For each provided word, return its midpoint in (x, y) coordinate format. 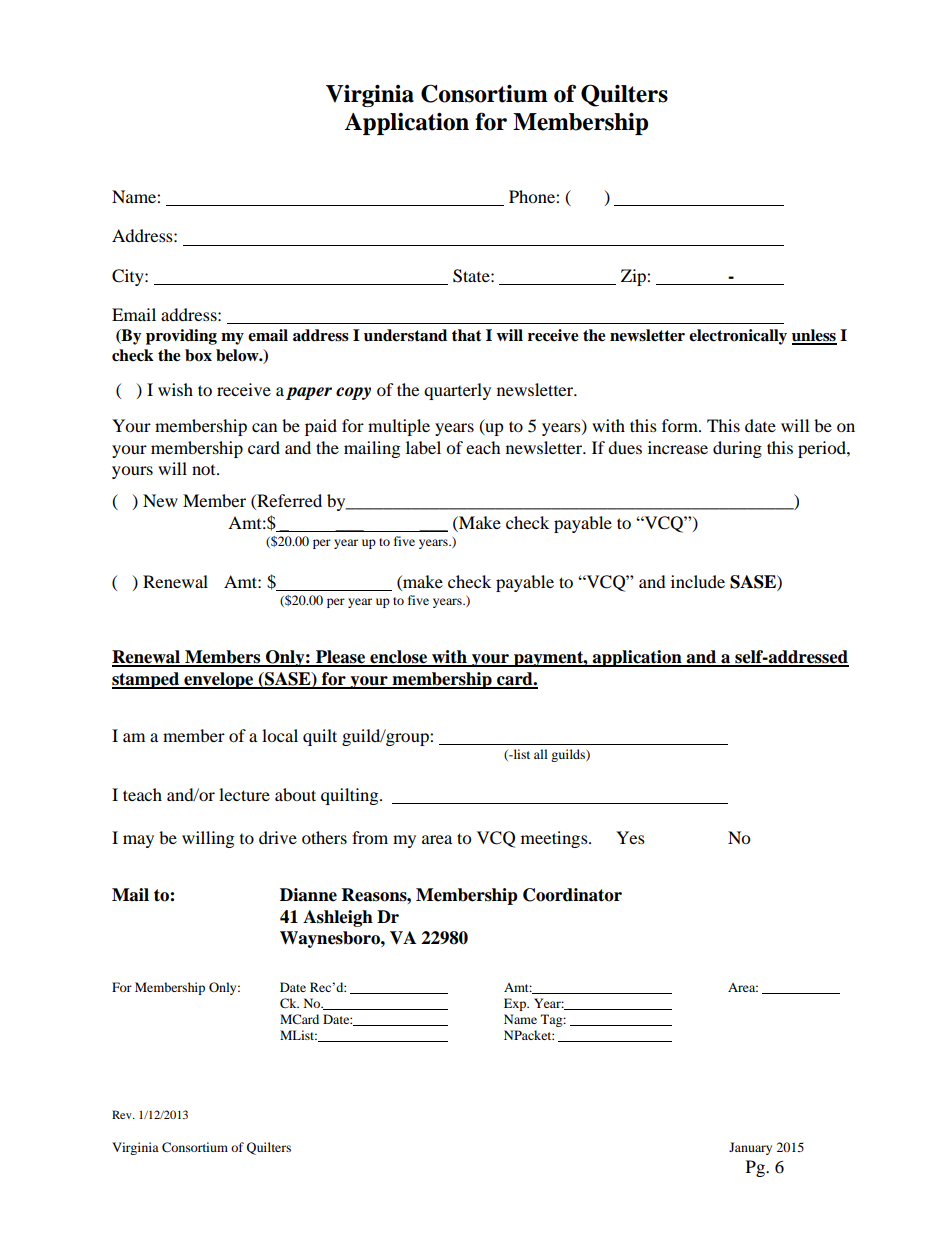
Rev (123, 1114)
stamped (146, 680)
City (129, 277)
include (698, 581)
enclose (398, 658)
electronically (738, 337)
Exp (516, 1004)
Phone (533, 196)
